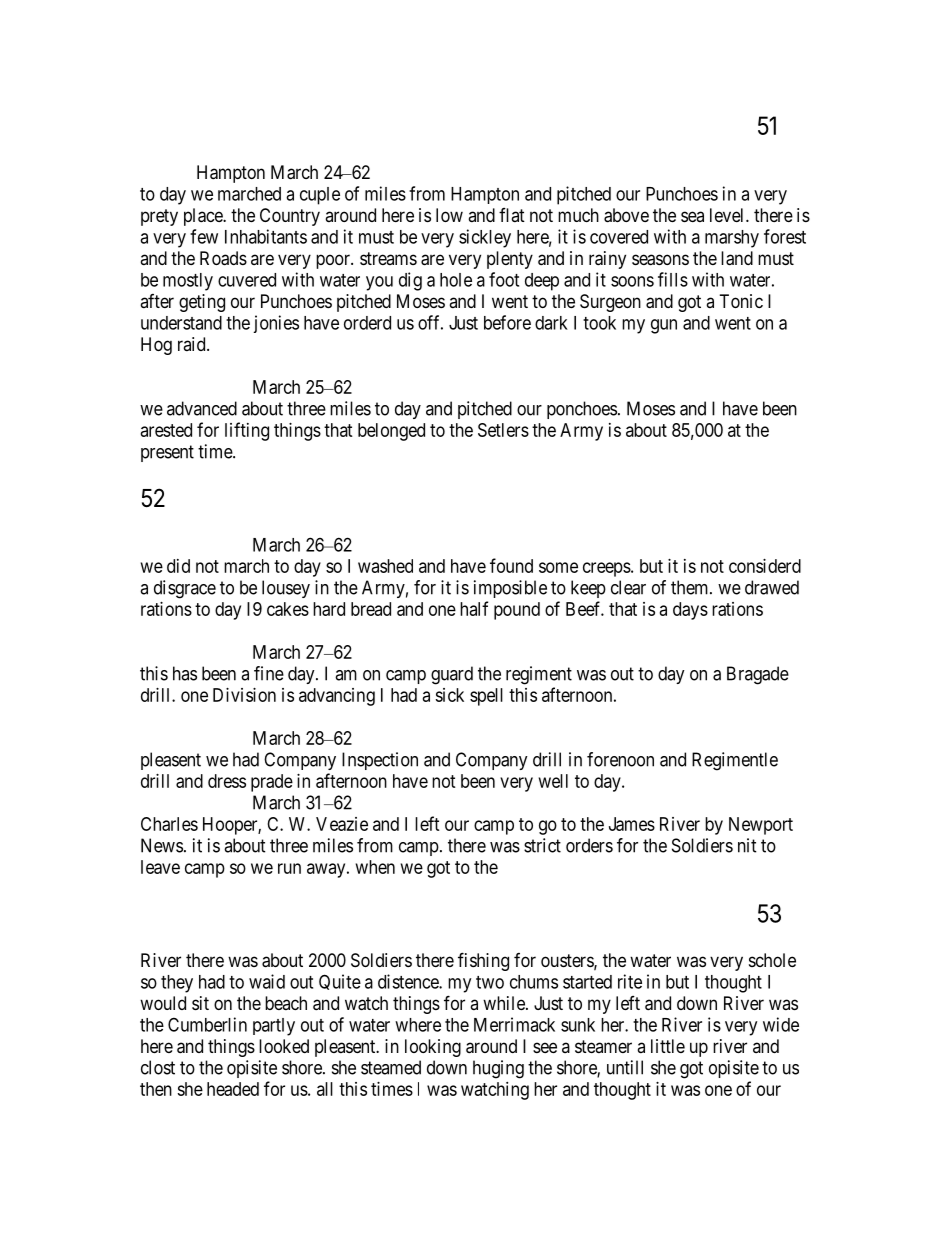 The height and width of the document is (1233, 952). I want to click on did, so click(178, 566).
